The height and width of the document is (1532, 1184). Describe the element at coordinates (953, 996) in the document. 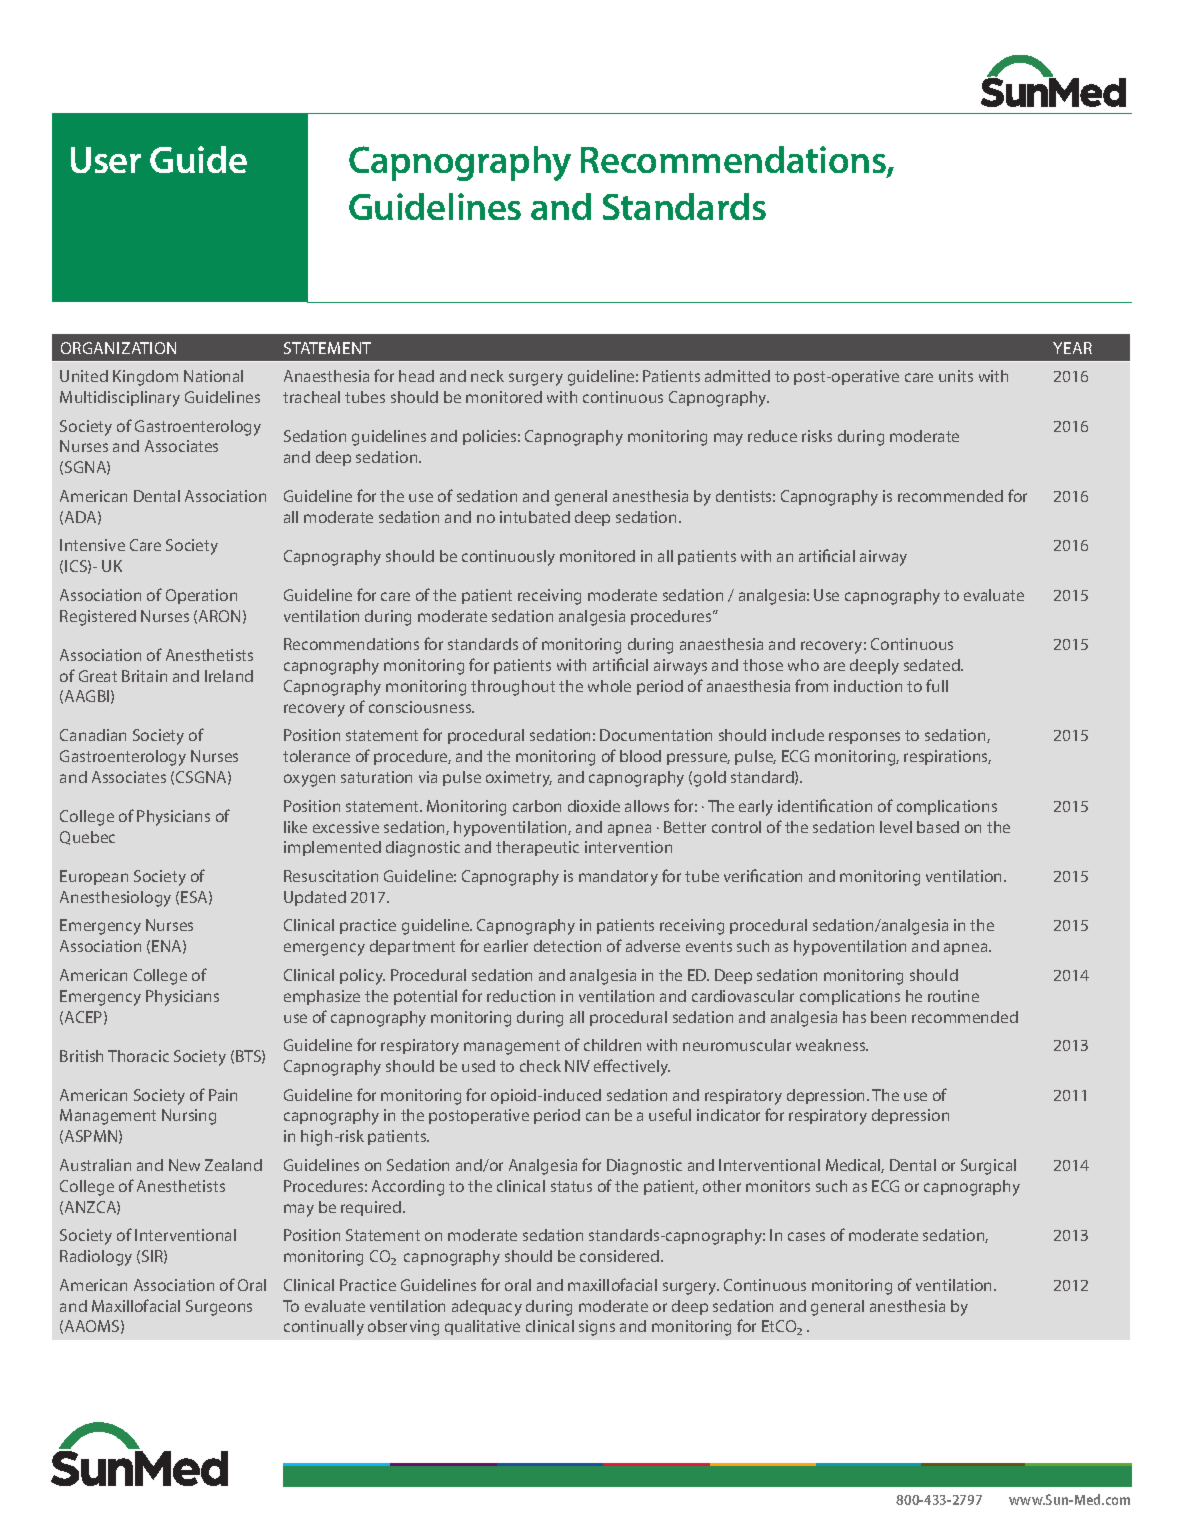

I see `routine` at that location.
